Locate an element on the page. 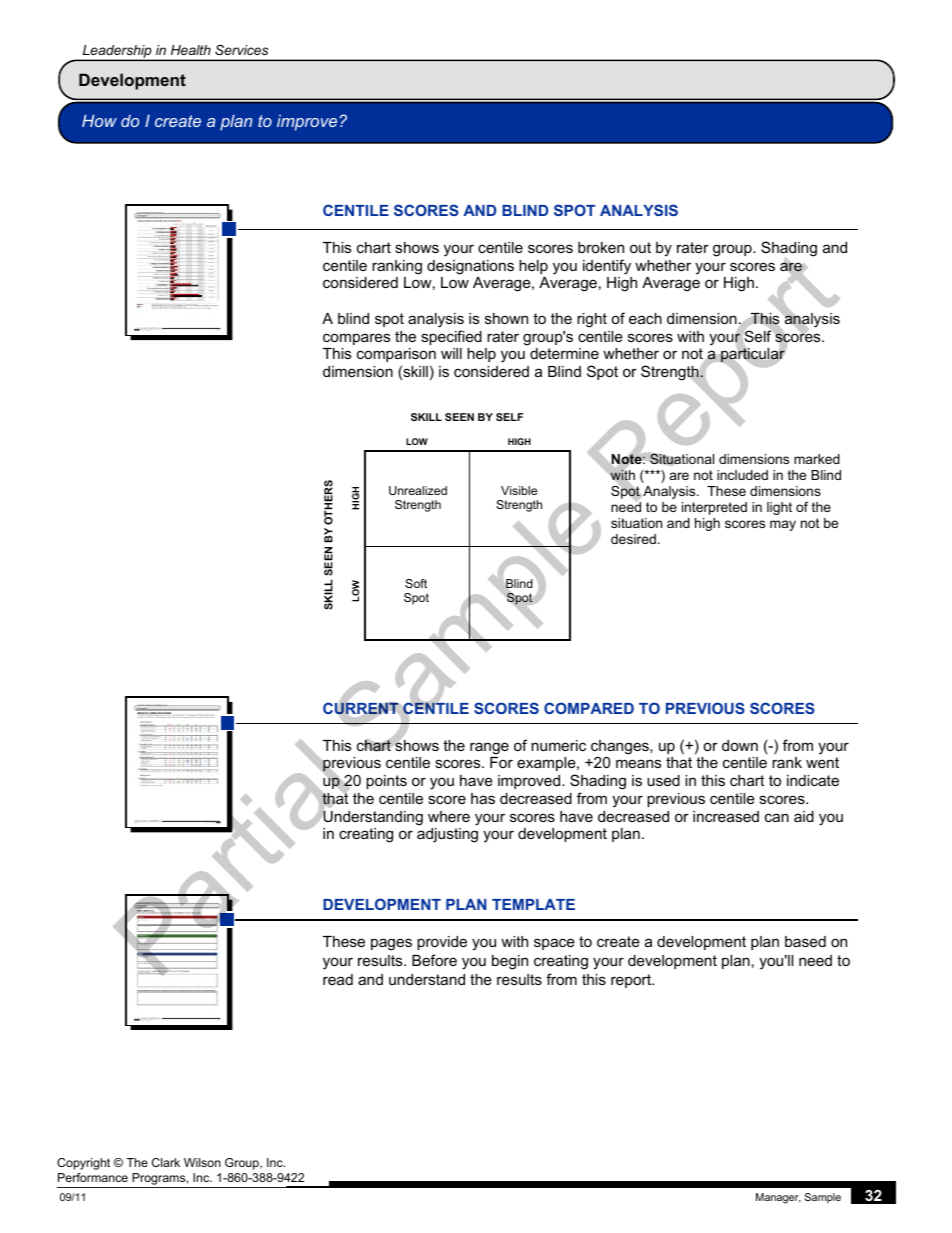  begin is located at coordinates (510, 962).
